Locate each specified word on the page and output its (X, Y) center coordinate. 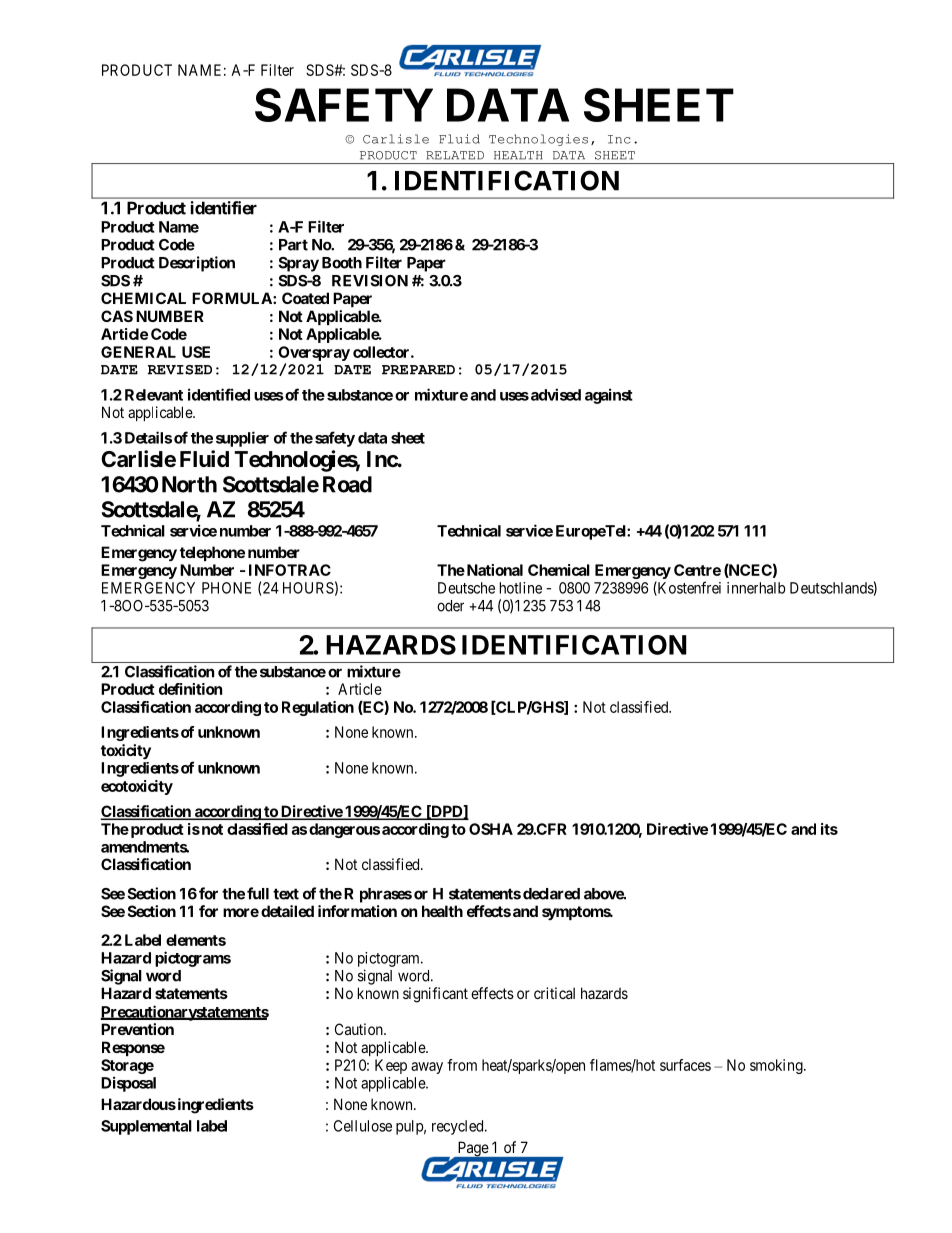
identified (219, 394)
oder (450, 606)
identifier (224, 208)
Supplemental (146, 1127)
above (604, 894)
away (427, 1068)
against (609, 396)
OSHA (491, 829)
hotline (521, 588)
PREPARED (418, 370)
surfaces (685, 1065)
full (258, 893)
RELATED (455, 155)
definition (190, 689)
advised (554, 394)
